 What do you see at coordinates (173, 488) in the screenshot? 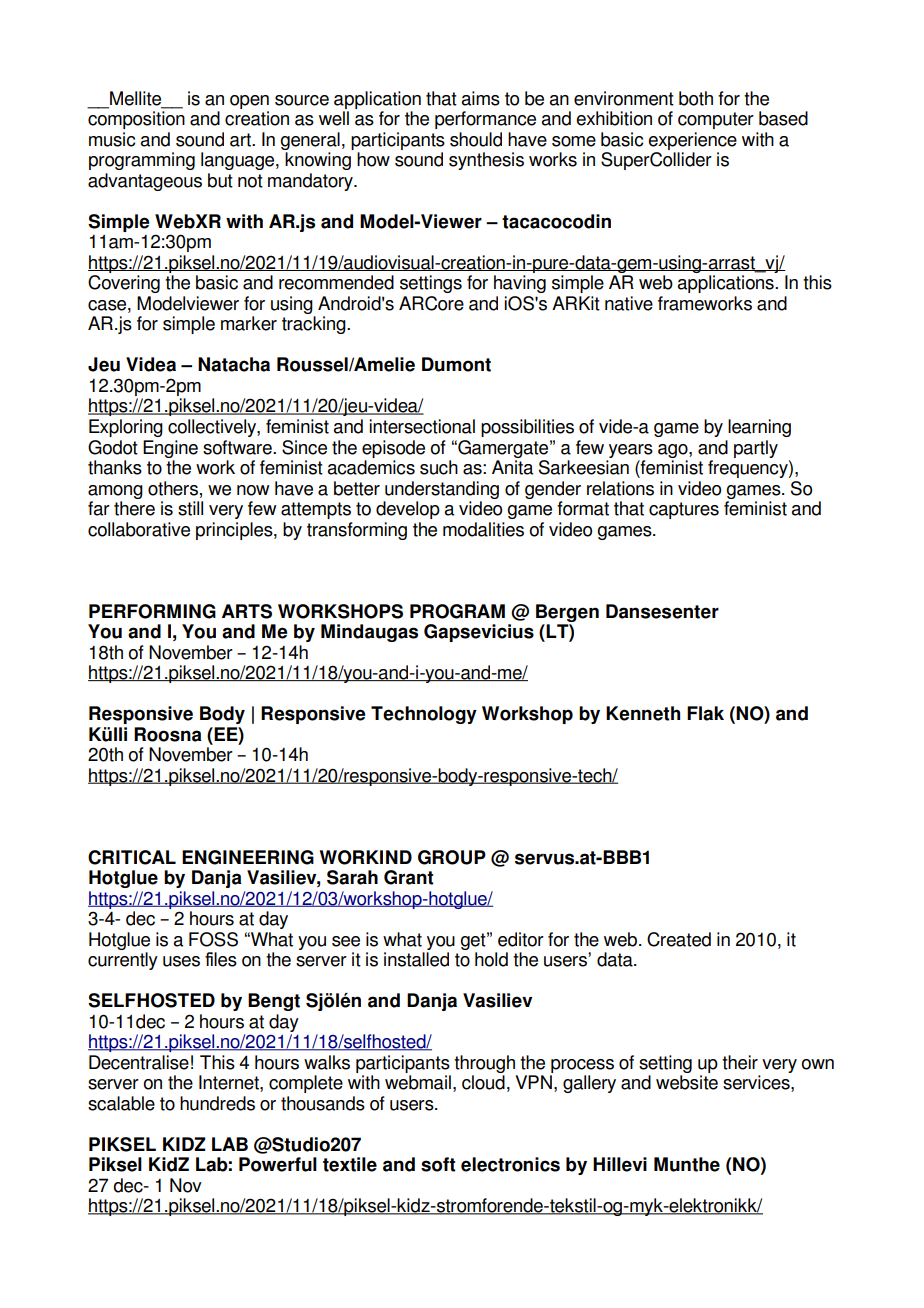
I see `others` at bounding box center [173, 488].
